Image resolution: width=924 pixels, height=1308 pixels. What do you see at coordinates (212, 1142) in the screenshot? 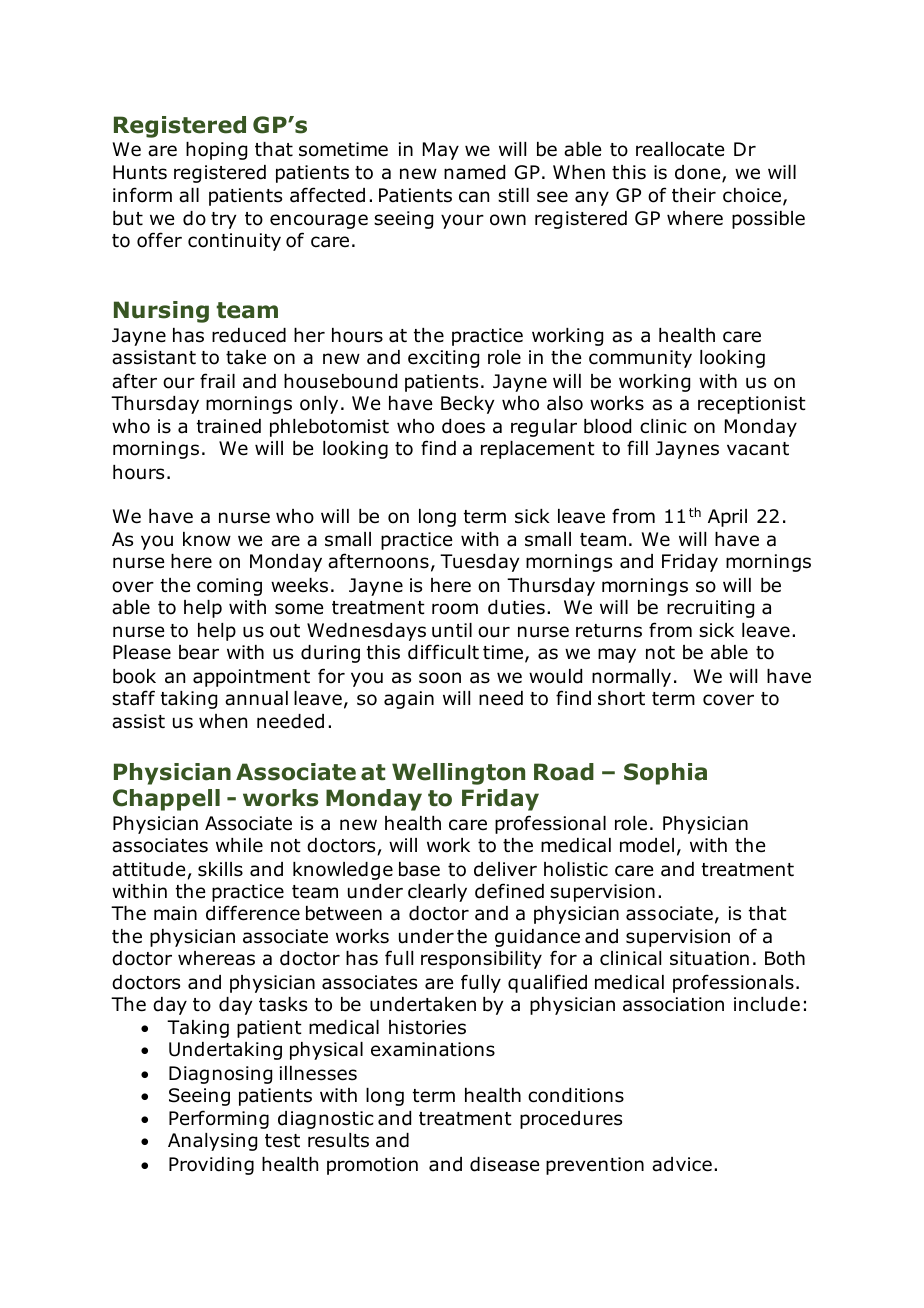
I see `Analysing` at bounding box center [212, 1142].
